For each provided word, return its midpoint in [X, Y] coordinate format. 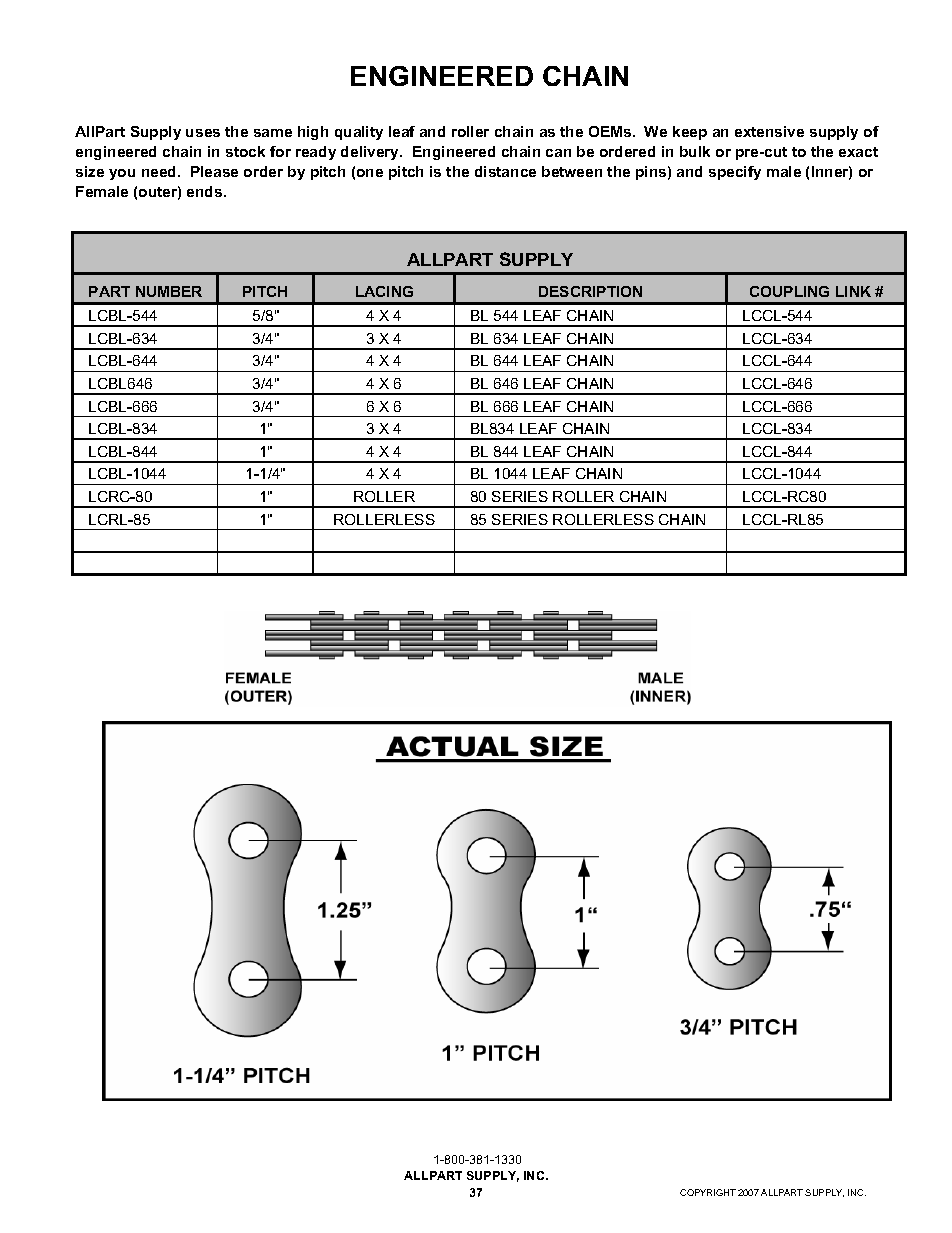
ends [206, 191]
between [572, 171]
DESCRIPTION [590, 291]
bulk [695, 151]
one [370, 173]
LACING [384, 291]
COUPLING [789, 291]
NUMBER [169, 291]
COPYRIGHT [708, 1192]
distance [505, 171]
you [122, 174]
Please [214, 171]
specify [735, 173]
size [90, 171]
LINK [853, 291]
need [160, 171]
